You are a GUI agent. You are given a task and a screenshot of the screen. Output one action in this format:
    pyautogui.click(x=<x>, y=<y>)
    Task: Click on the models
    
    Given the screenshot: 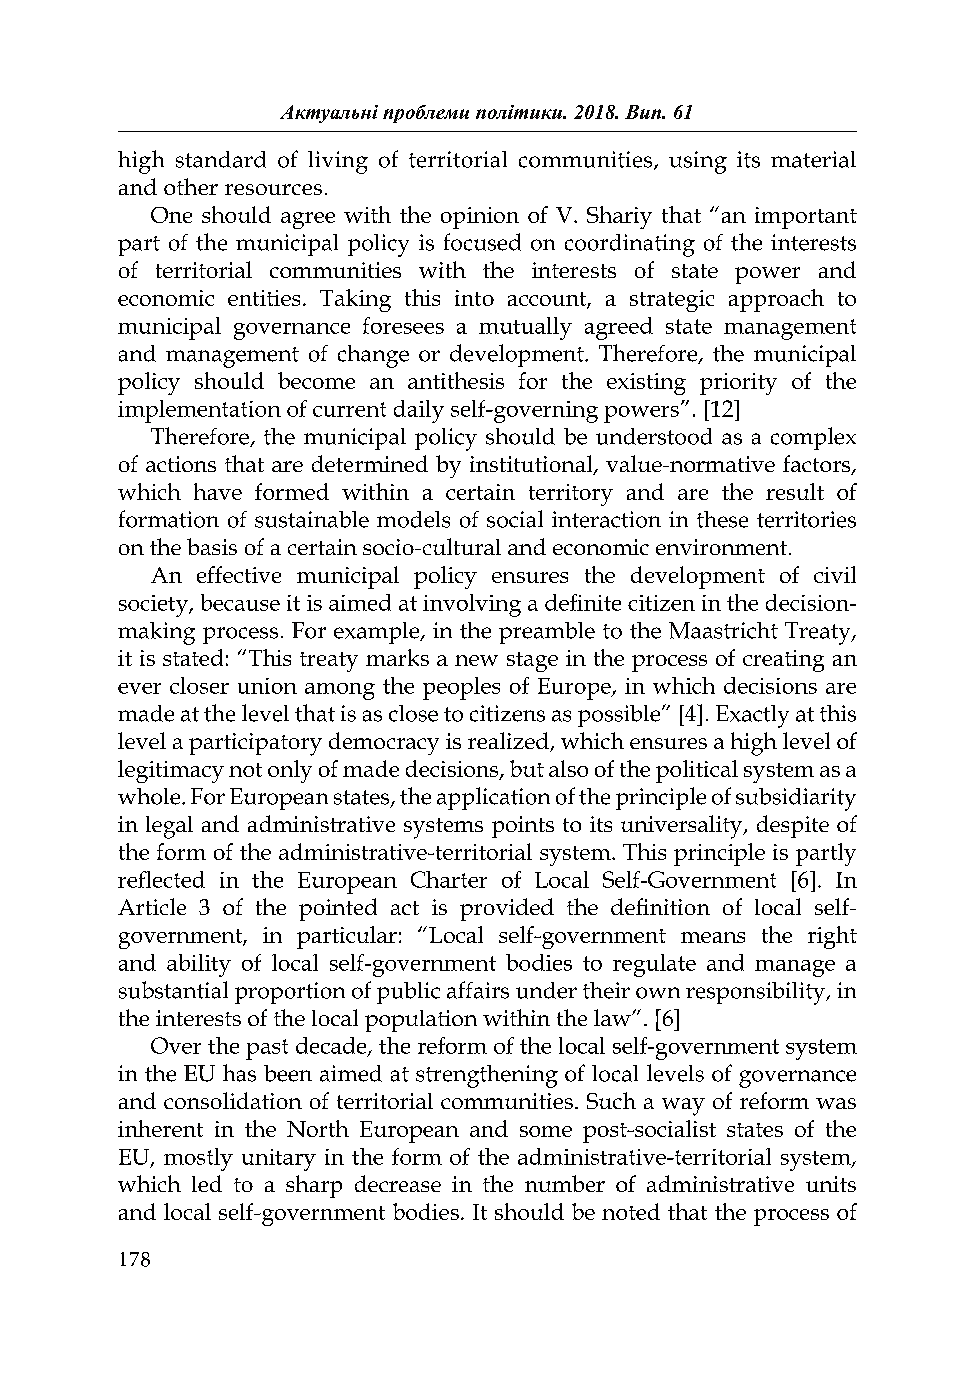 What is the action you would take?
    pyautogui.click(x=413, y=519)
